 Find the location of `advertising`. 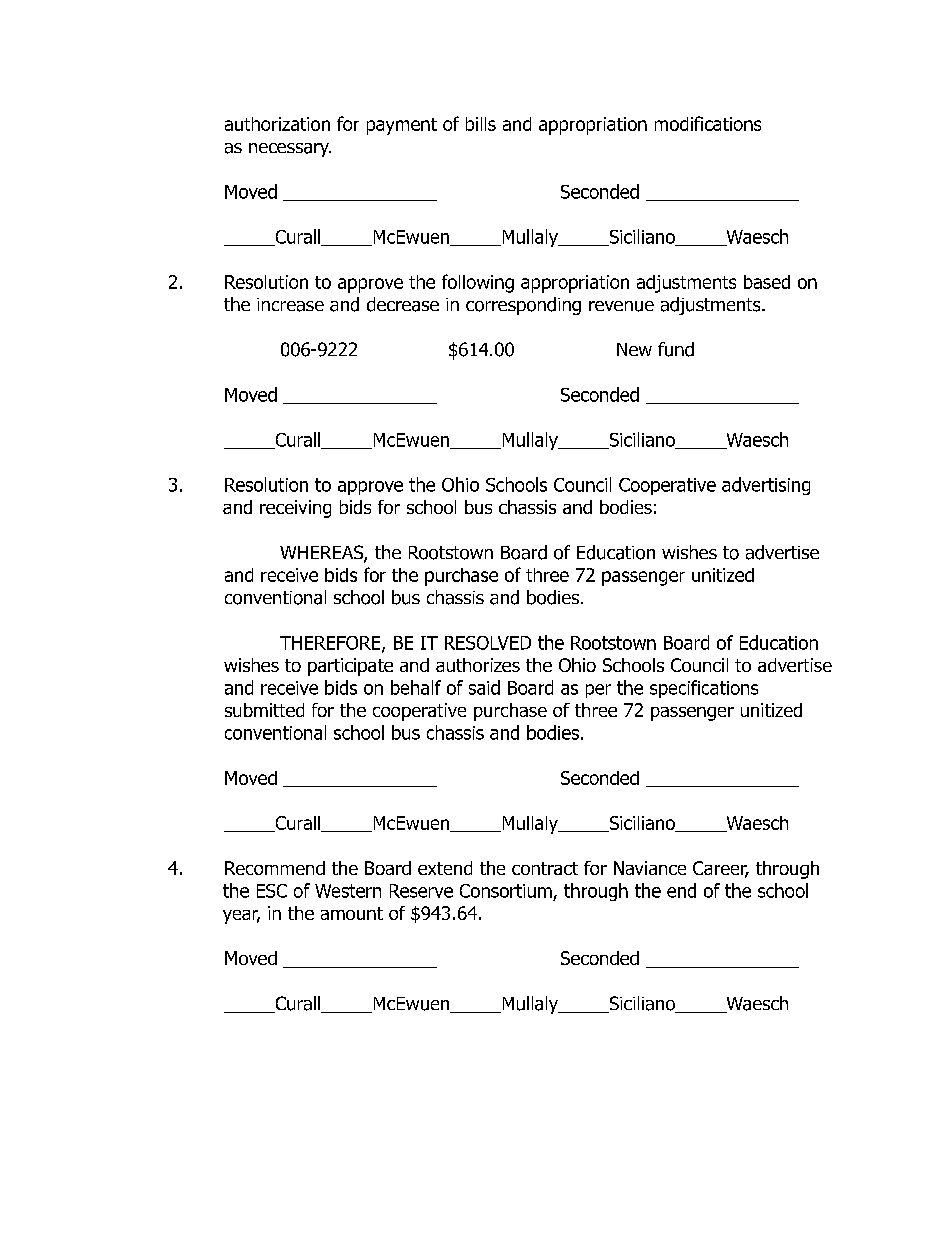

advertising is located at coordinates (766, 486).
